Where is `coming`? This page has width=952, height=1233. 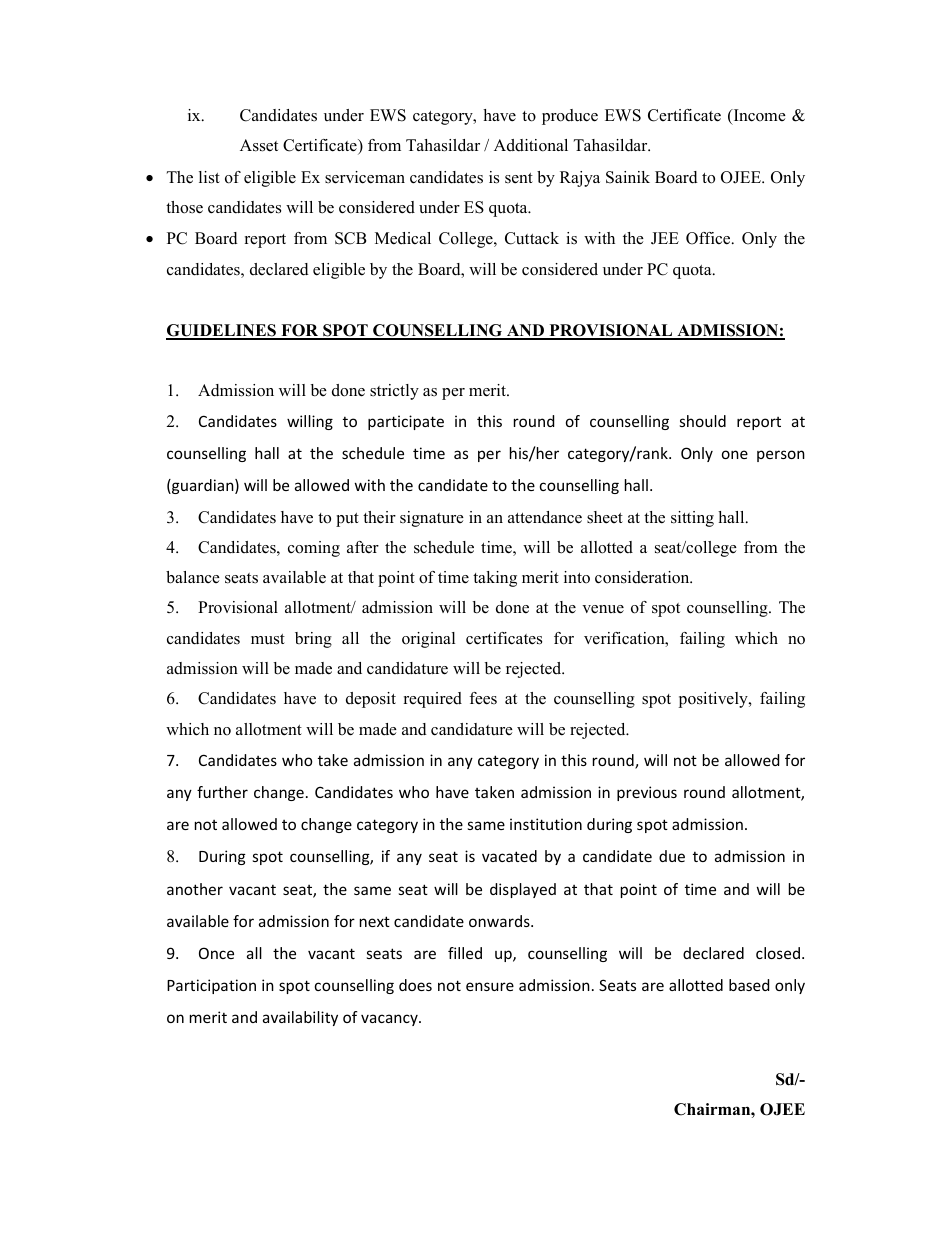 coming is located at coordinates (314, 549).
